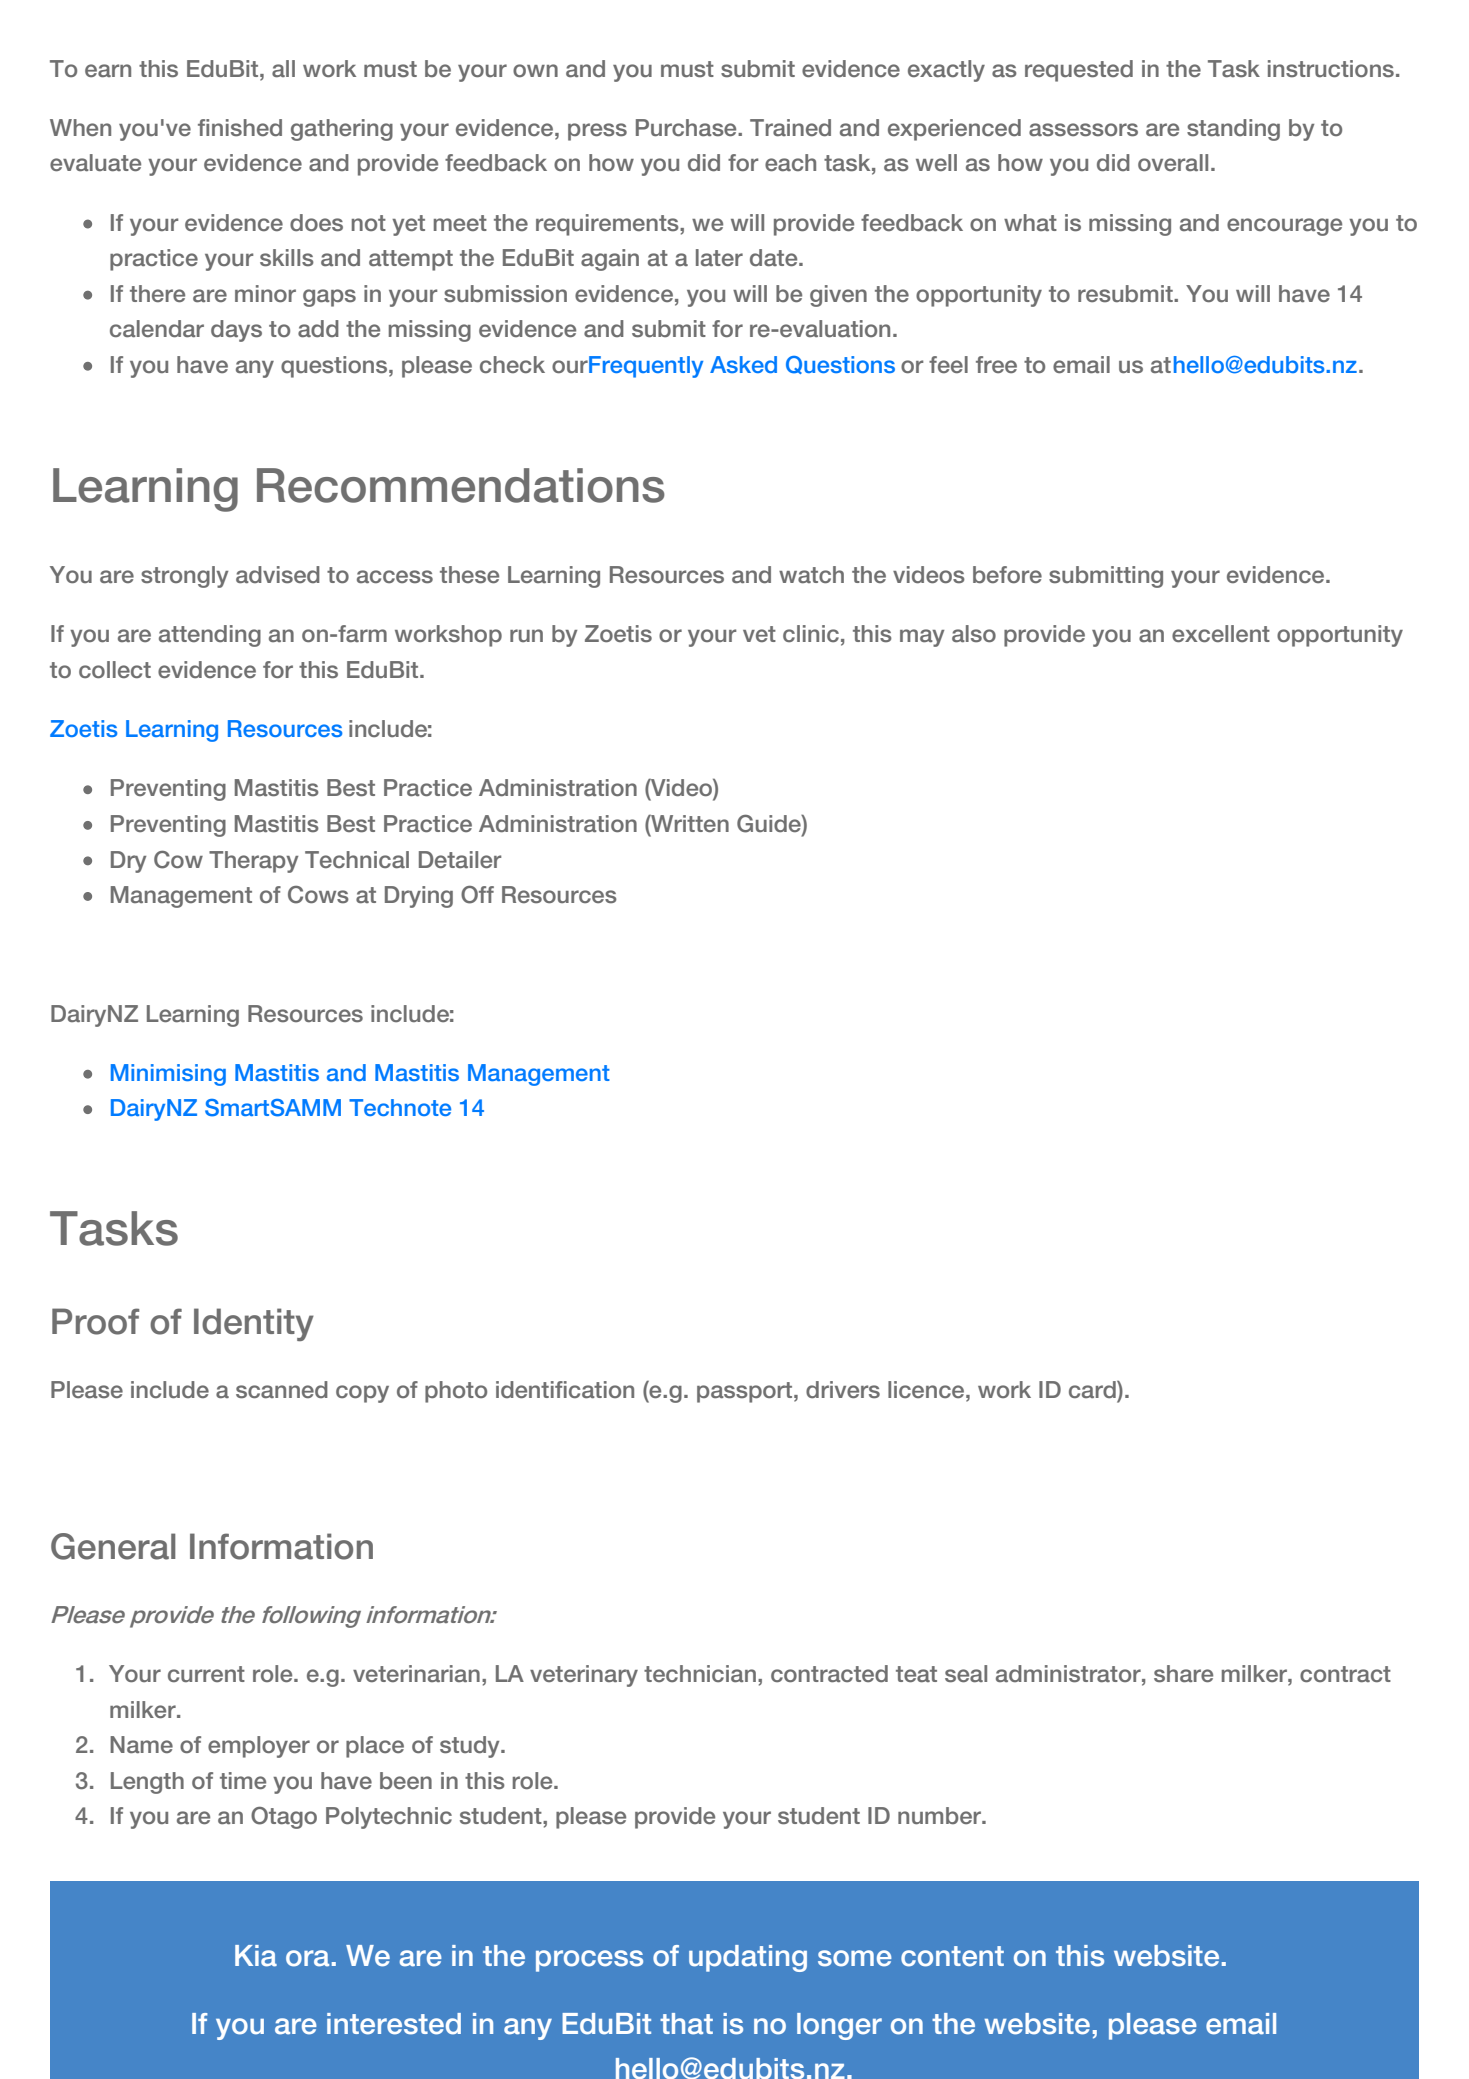 The width and height of the image is (1469, 2079). I want to click on Purchase, so click(687, 128).
